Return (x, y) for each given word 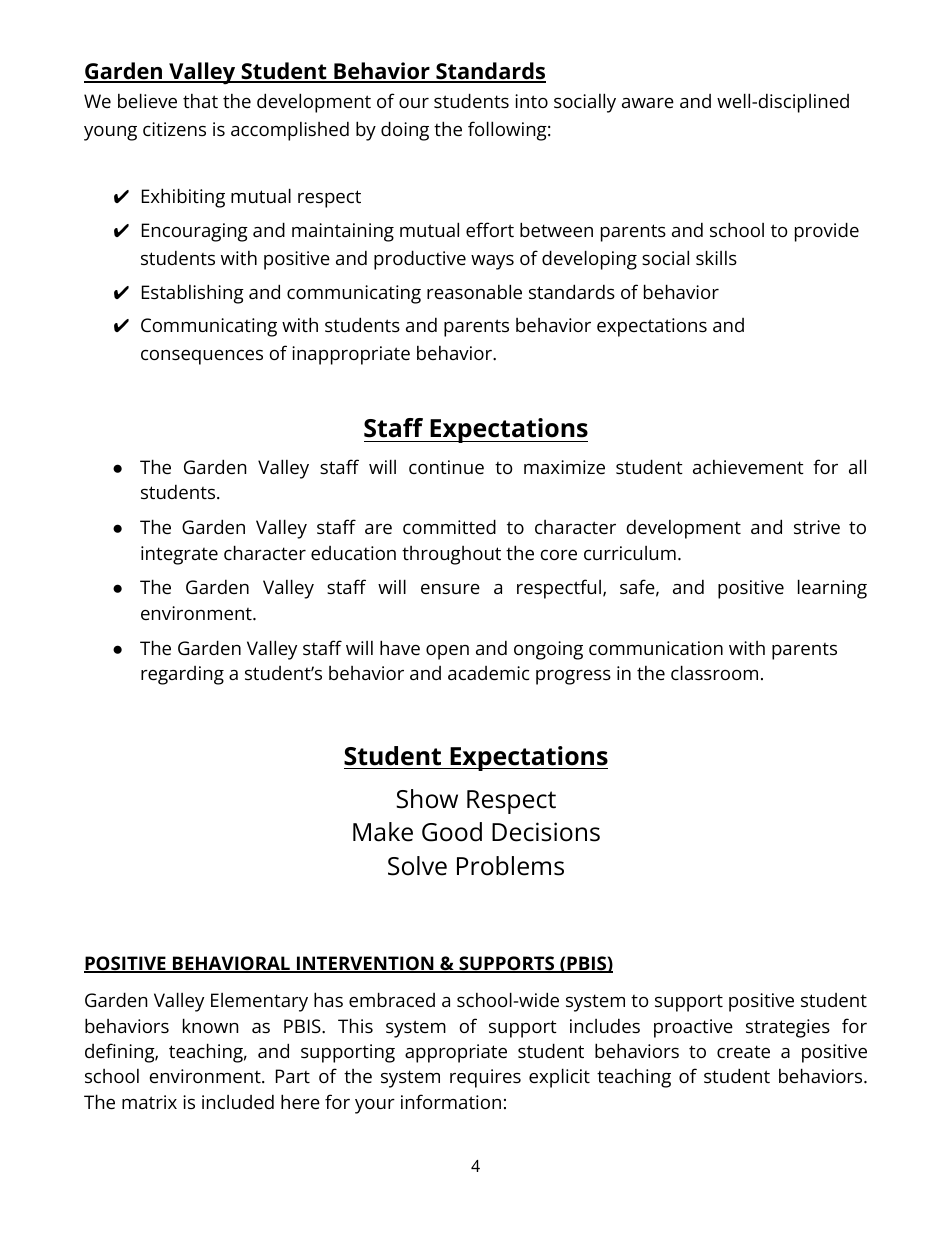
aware (648, 103)
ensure (450, 589)
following (507, 131)
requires (485, 1078)
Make (383, 832)
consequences (202, 357)
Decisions (546, 832)
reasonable (474, 291)
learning (832, 589)
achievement (748, 467)
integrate (179, 555)
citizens (174, 129)
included (238, 1101)
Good (452, 832)
